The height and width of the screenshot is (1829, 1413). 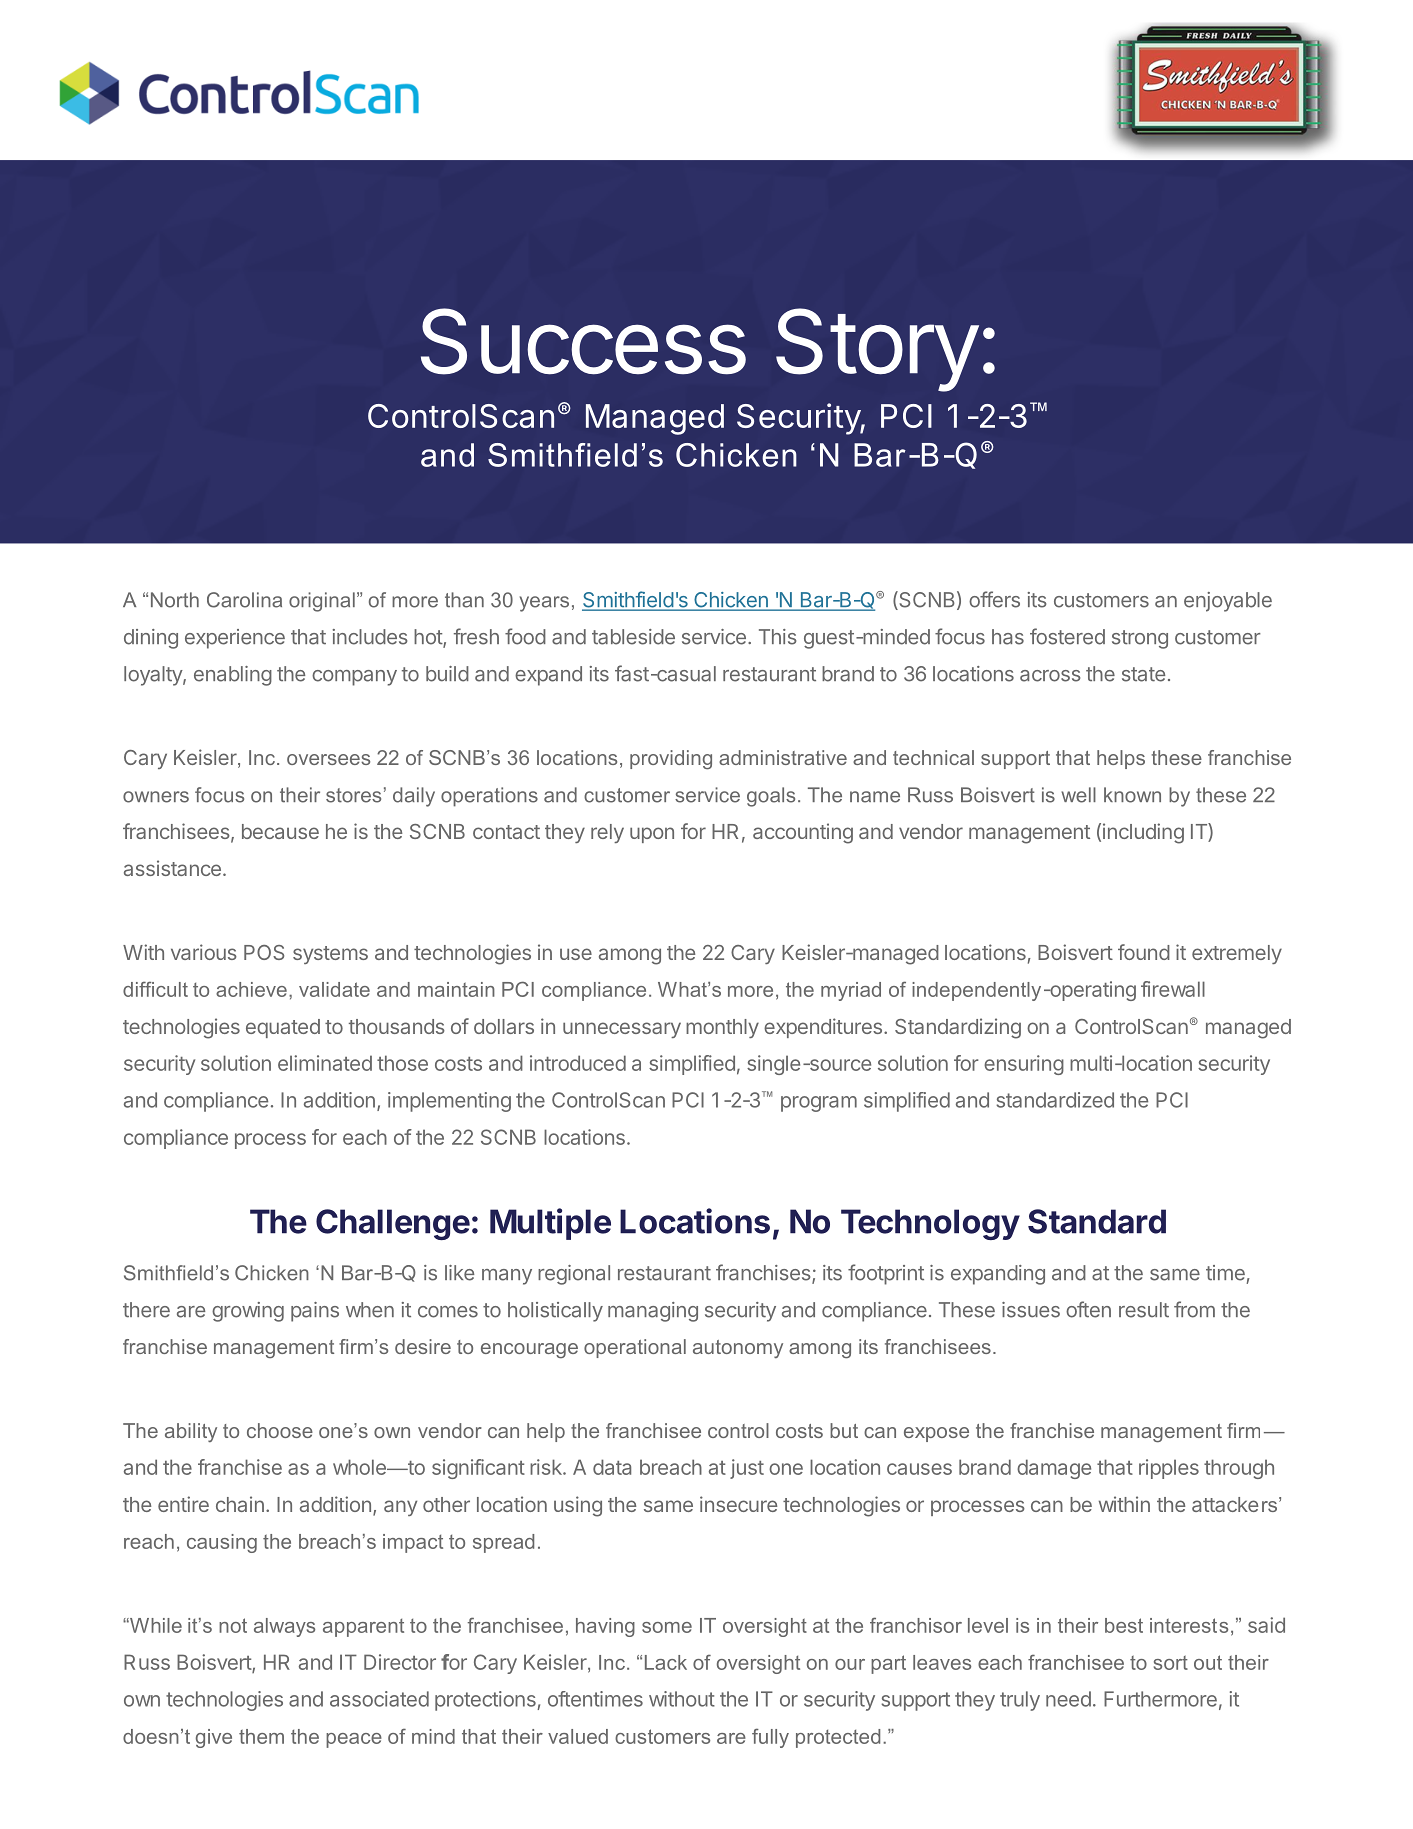 I want to click on ripples, so click(x=1169, y=1469).
